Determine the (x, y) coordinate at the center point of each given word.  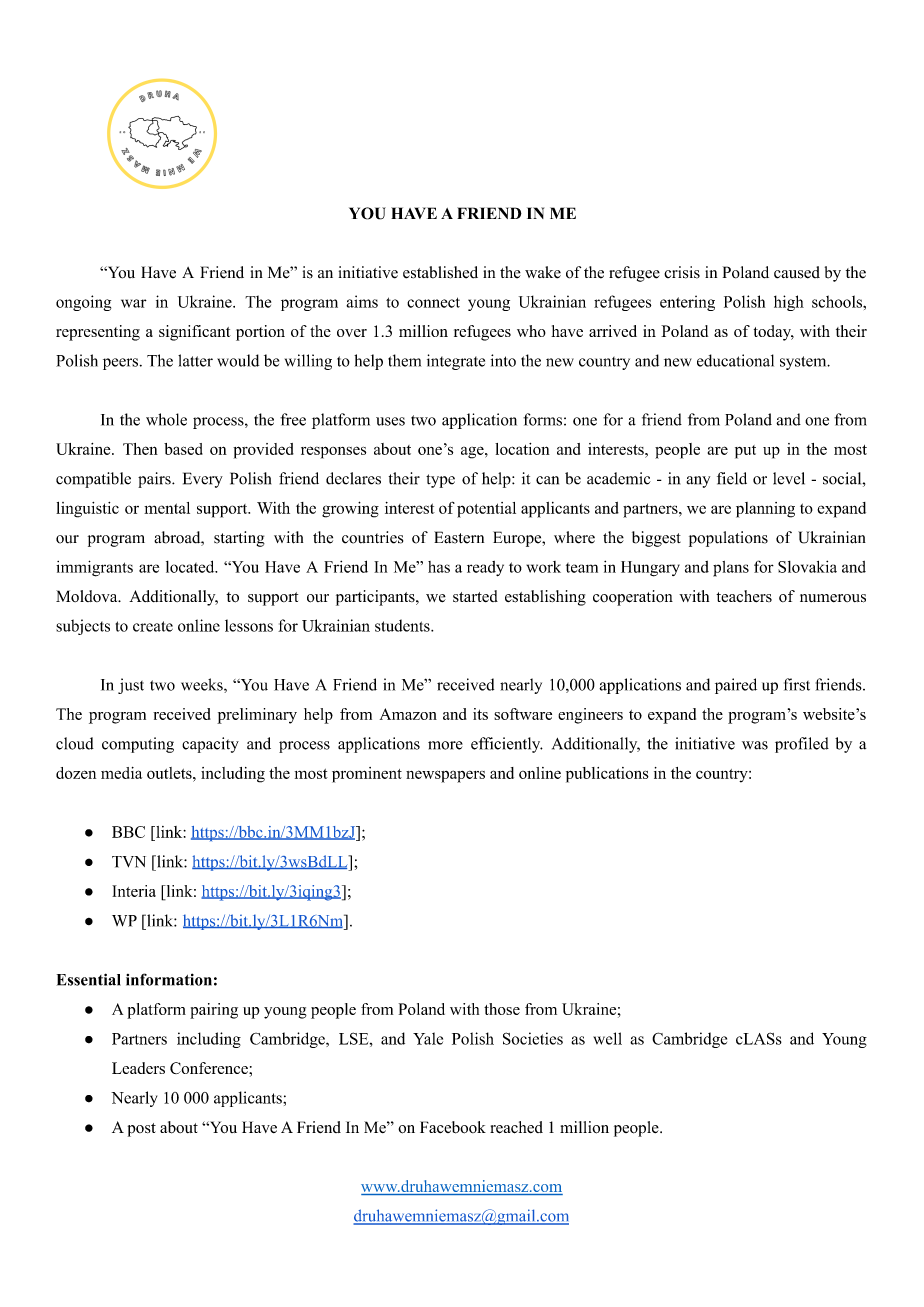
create (153, 626)
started (475, 596)
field (732, 478)
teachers (744, 596)
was (755, 745)
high (789, 303)
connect (433, 302)
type (440, 481)
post (142, 1130)
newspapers (445, 776)
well (607, 1038)
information (169, 979)
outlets (170, 773)
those (502, 1009)
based (183, 449)
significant (195, 333)
